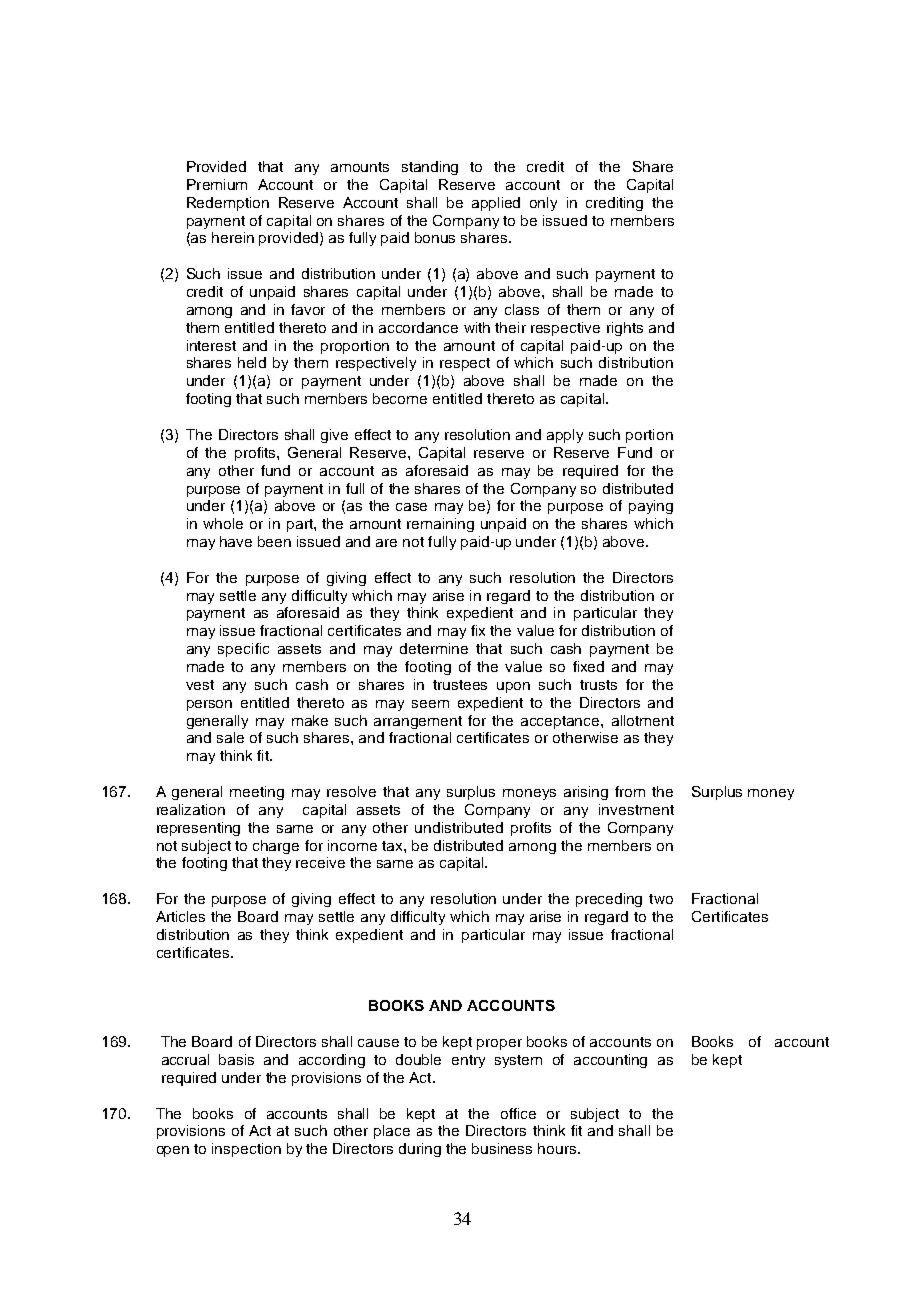 The height and width of the document is (1307, 924). Describe the element at coordinates (228, 204) in the document. I see `Redemption` at that location.
